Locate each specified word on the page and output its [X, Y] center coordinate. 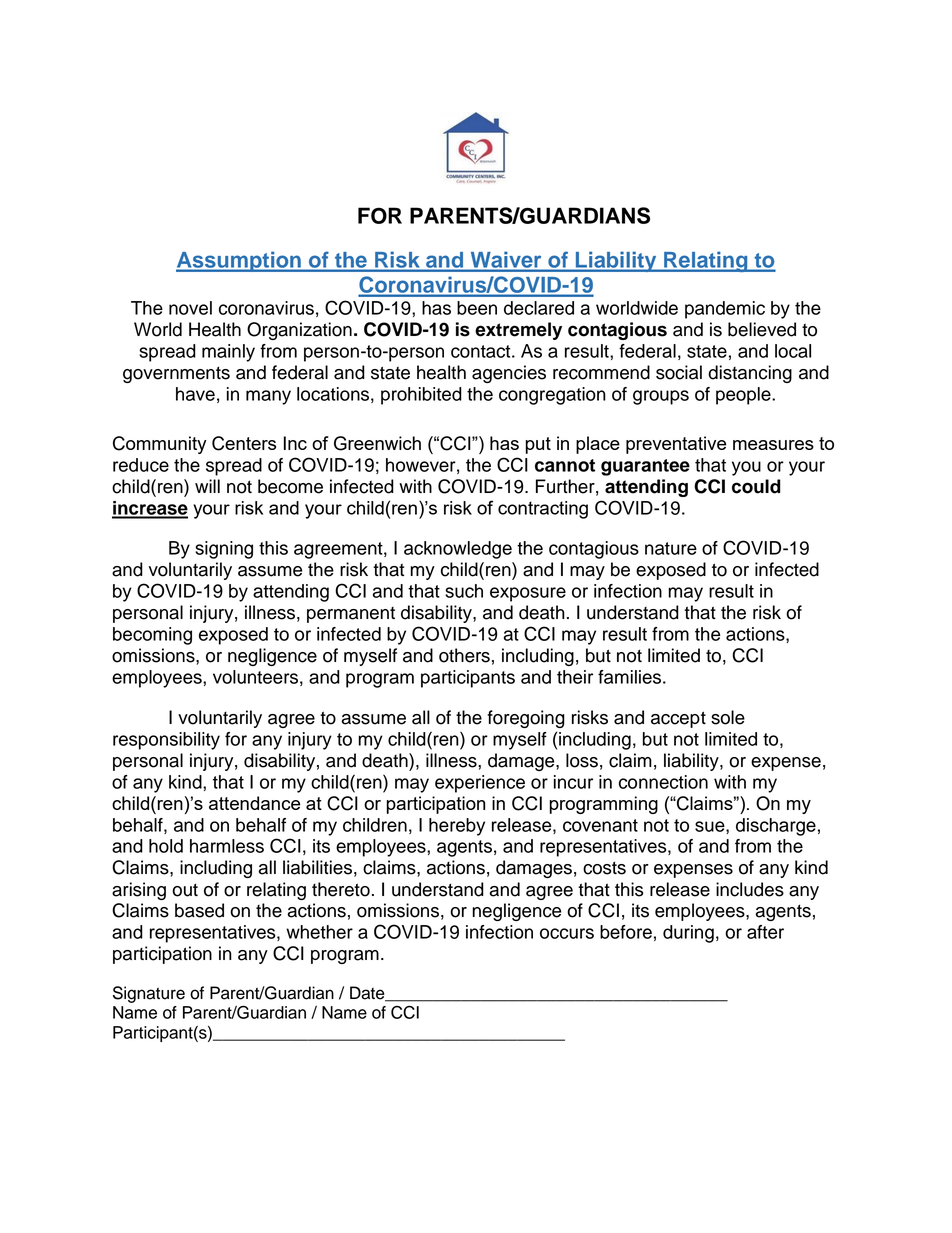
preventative [676, 445]
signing [224, 550]
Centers [244, 443]
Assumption [239, 261]
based [199, 910]
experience [480, 784]
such [464, 591]
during [688, 934]
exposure [528, 594]
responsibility [166, 741]
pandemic [725, 310]
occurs [567, 933]
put [538, 445]
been [477, 308]
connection [663, 782]
